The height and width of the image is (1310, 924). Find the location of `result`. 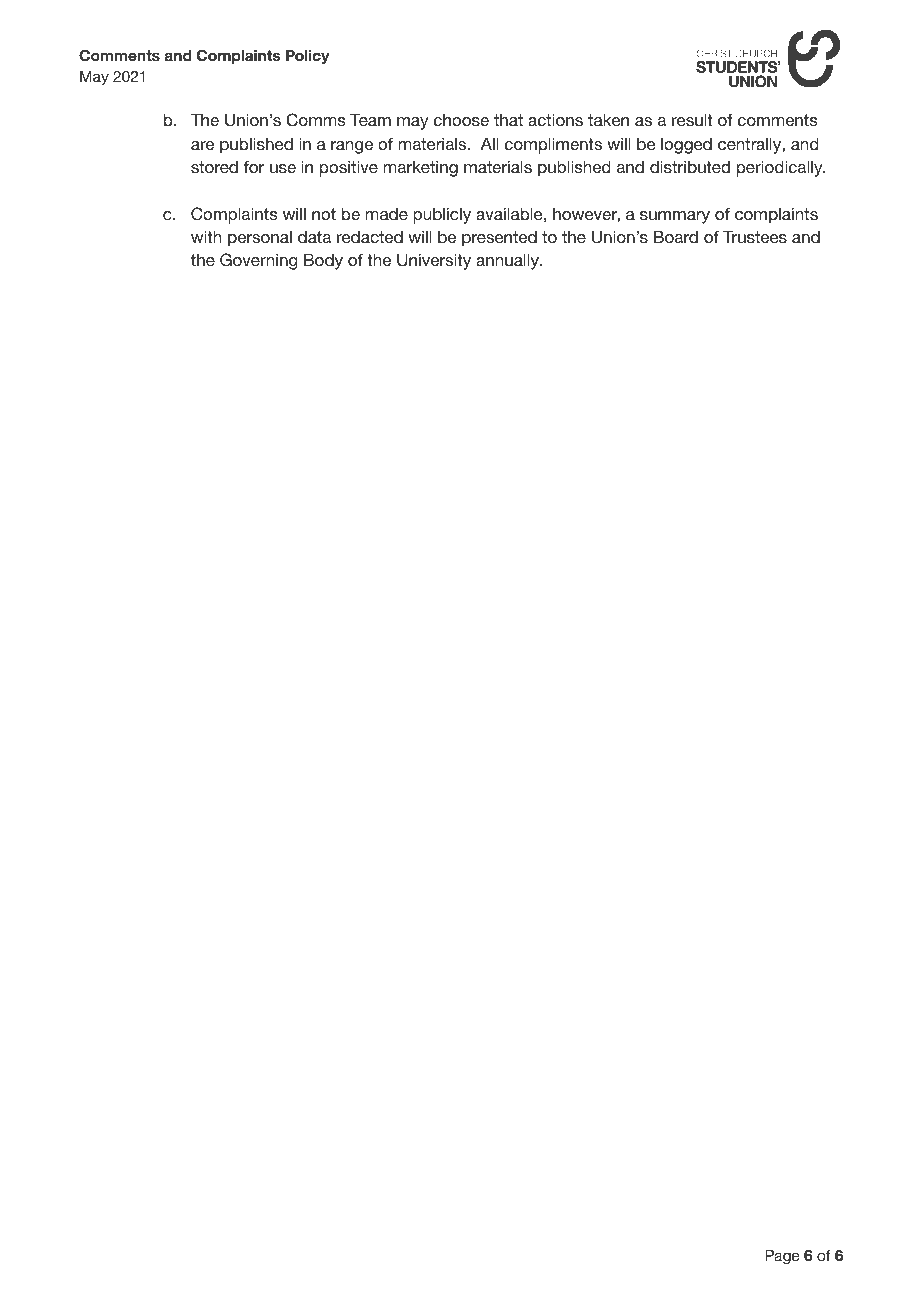

result is located at coordinates (692, 120).
